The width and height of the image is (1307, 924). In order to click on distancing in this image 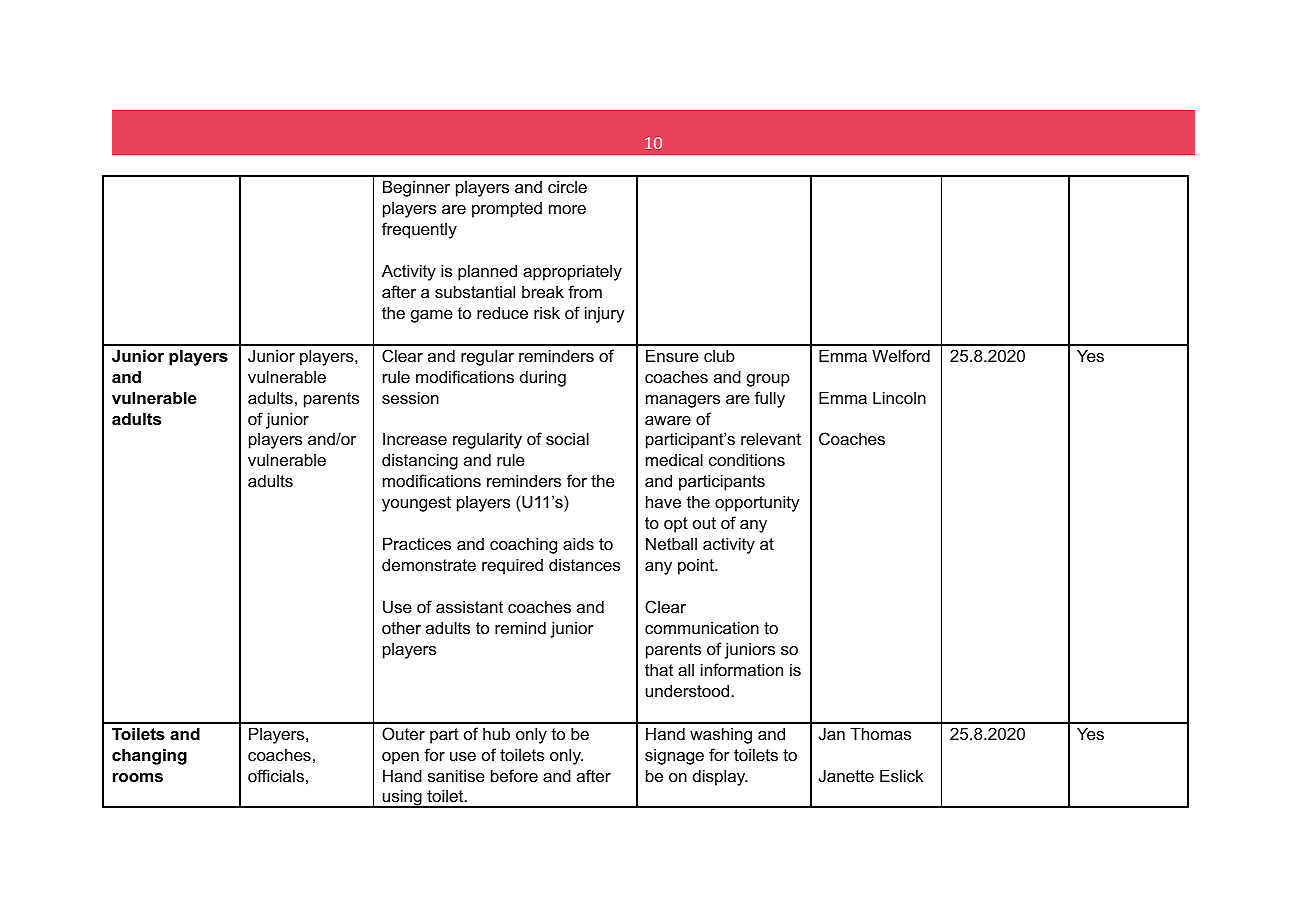, I will do `click(420, 461)`.
